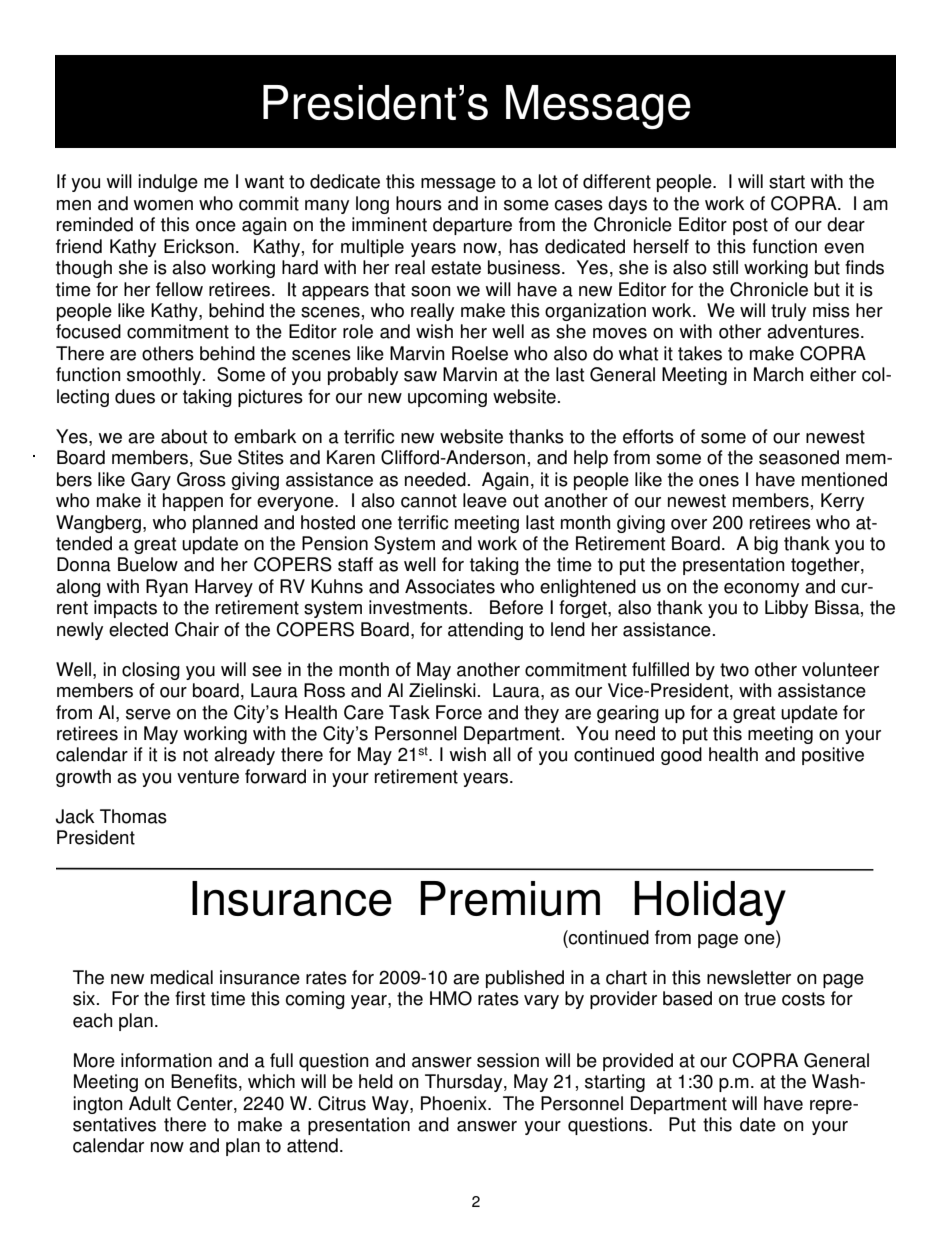 This screenshot has height=1233, width=952. What do you see at coordinates (750, 226) in the screenshot?
I see `post` at bounding box center [750, 226].
